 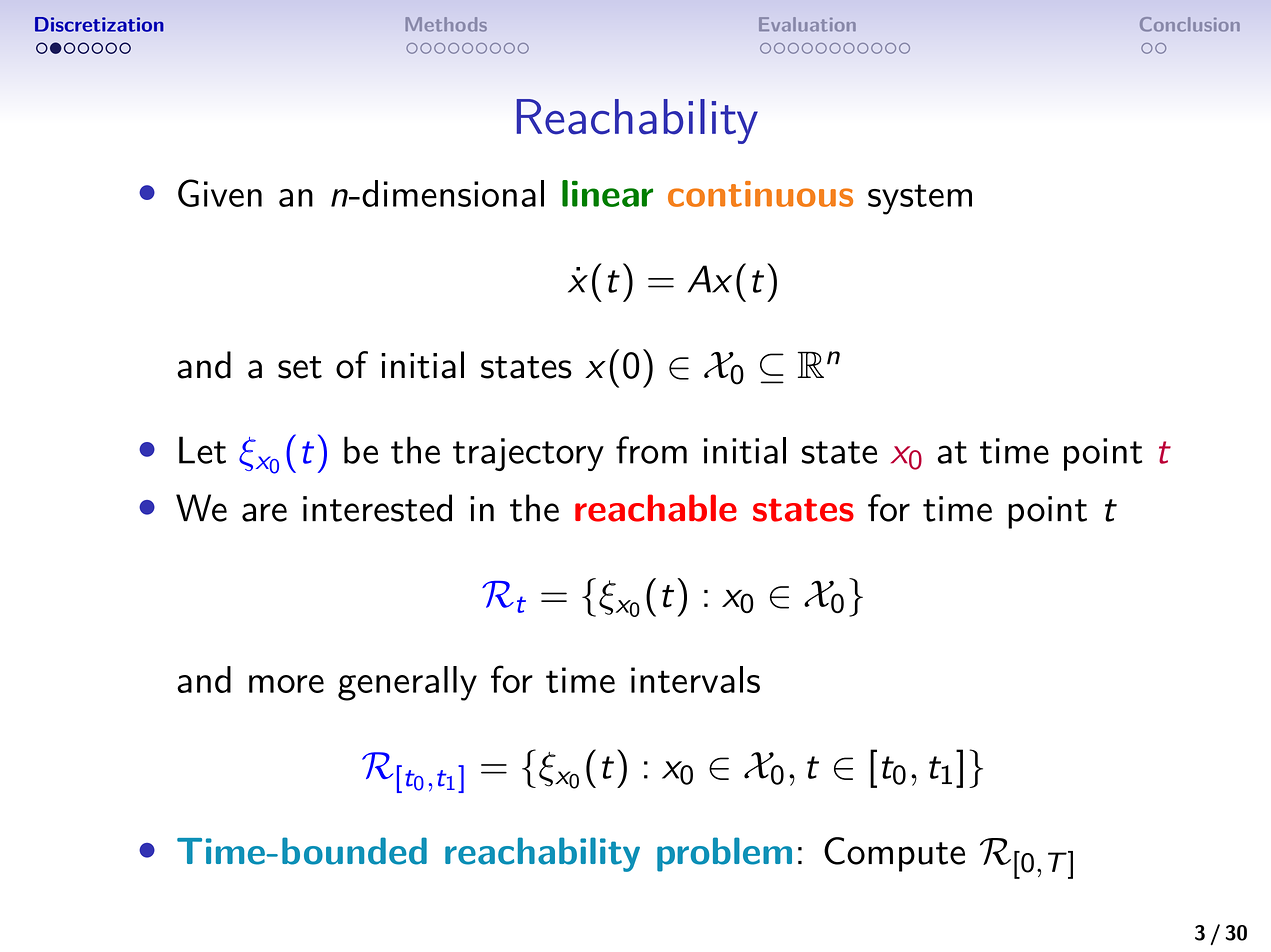 I want to click on problem, so click(x=724, y=854).
